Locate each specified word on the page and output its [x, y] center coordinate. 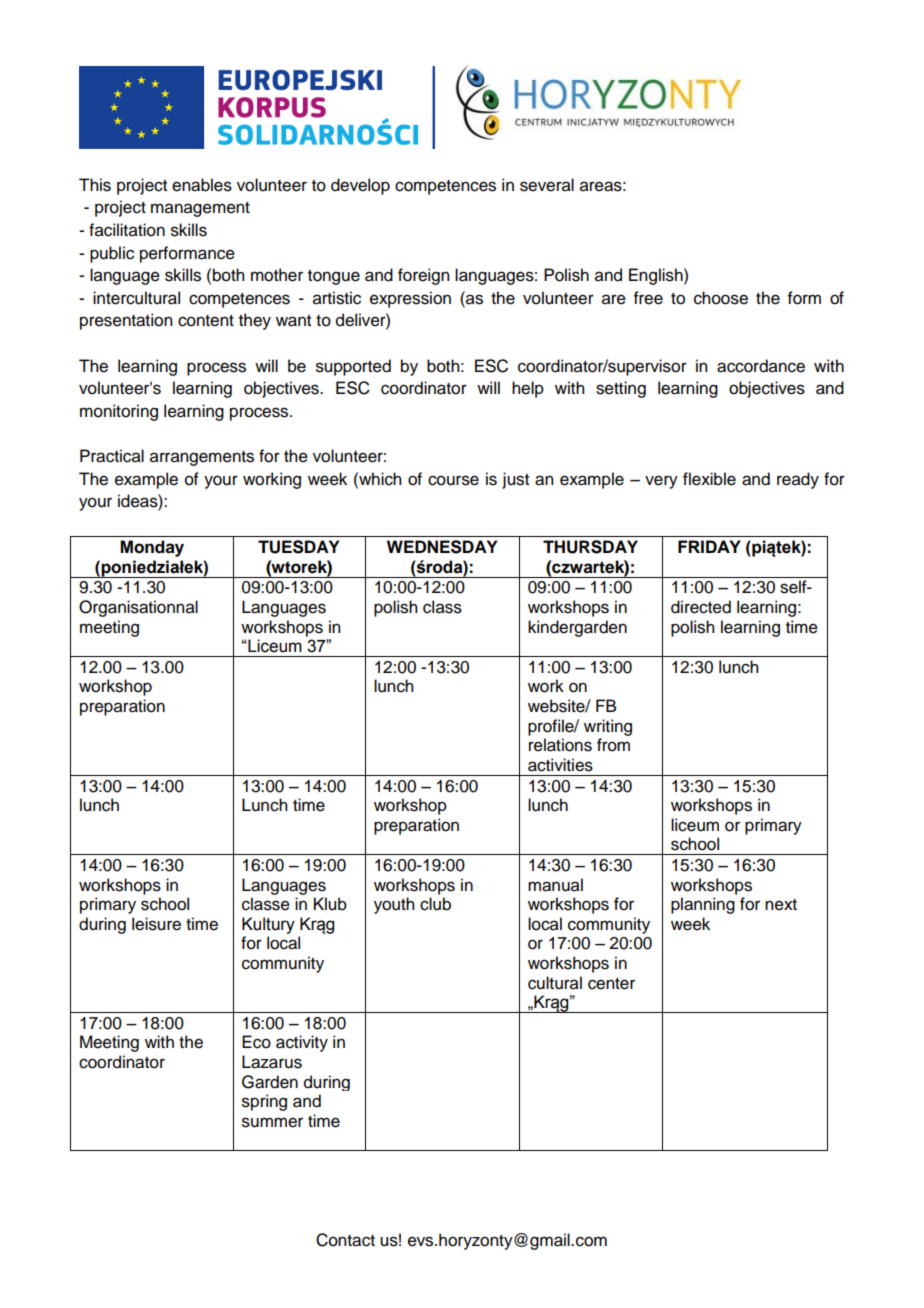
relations [560, 745]
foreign [423, 276]
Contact [345, 1240]
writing [608, 727]
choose [721, 298]
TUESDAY [298, 547]
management [200, 209]
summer [272, 1122]
